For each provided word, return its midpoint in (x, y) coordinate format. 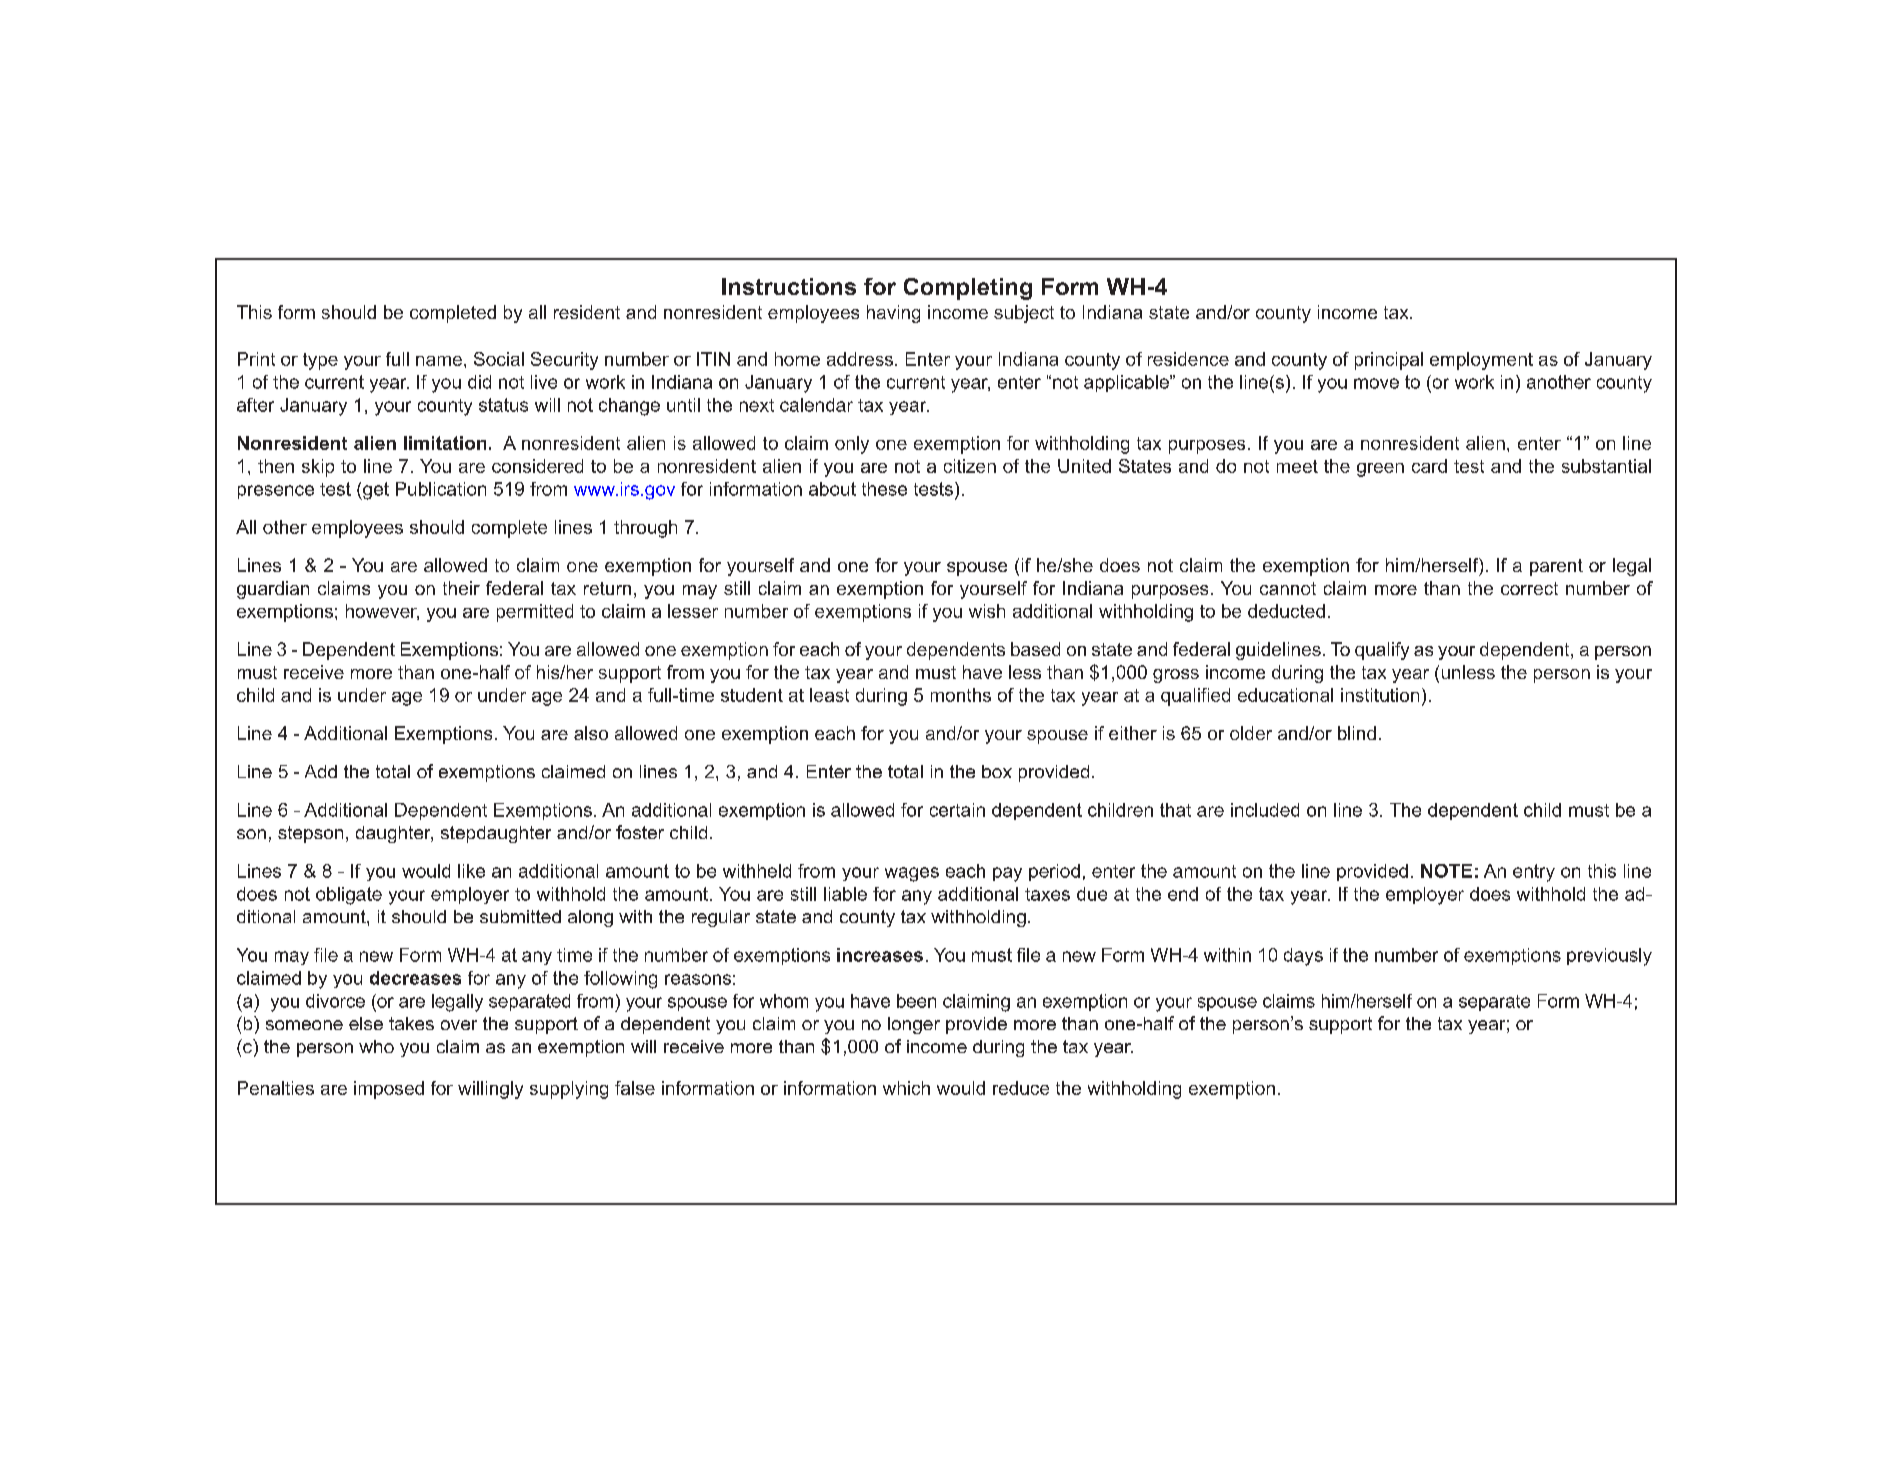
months (961, 695)
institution (1380, 695)
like (471, 871)
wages (912, 874)
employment (1481, 361)
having (893, 314)
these (884, 489)
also (591, 733)
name (439, 361)
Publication (441, 489)
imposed (389, 1090)
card (1429, 466)
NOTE (1446, 871)
